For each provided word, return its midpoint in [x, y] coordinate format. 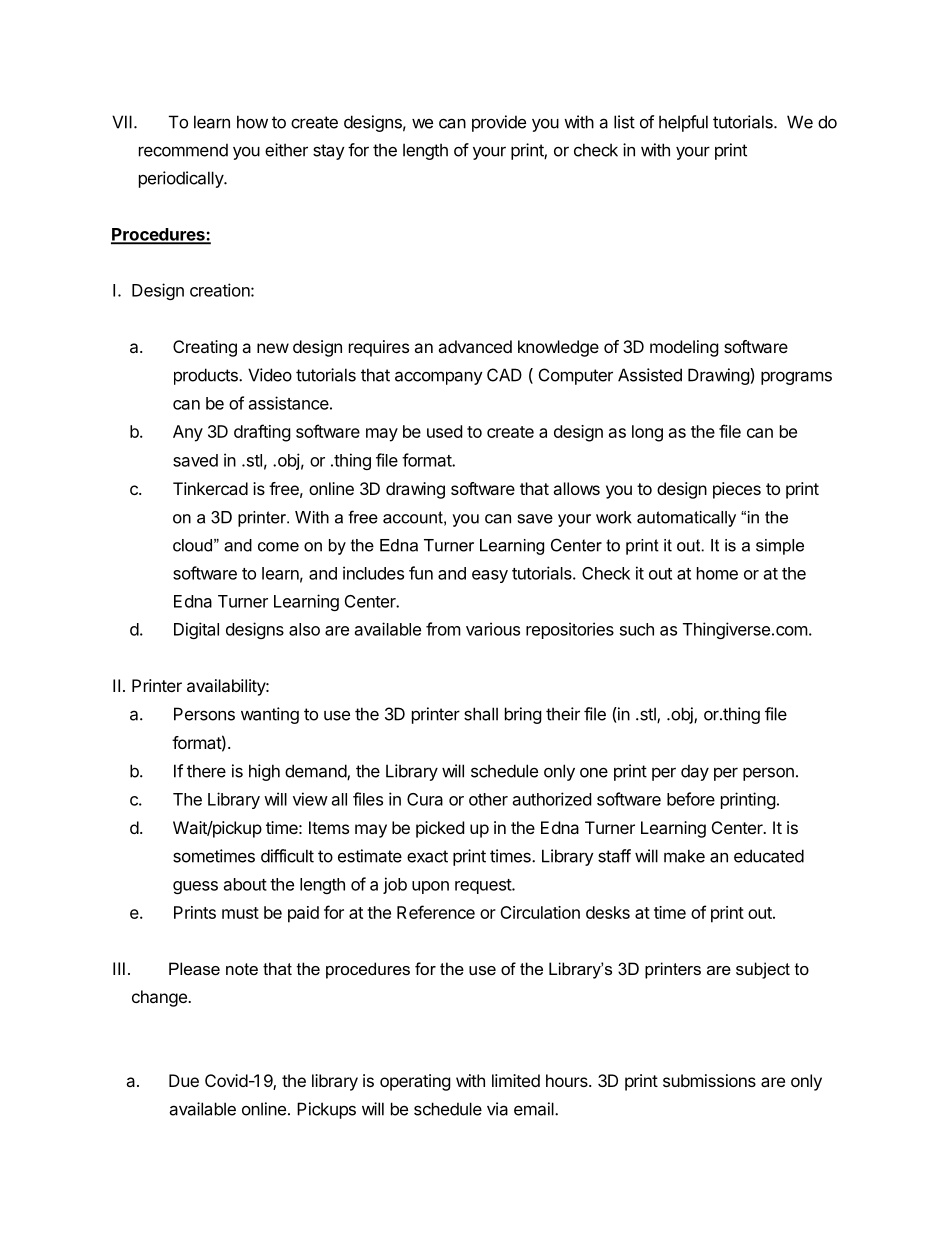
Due [184, 1080]
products [207, 376]
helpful [683, 123]
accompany [439, 378]
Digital [196, 630]
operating [415, 1082]
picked [440, 829]
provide [499, 123]
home [717, 573]
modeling [684, 348]
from [443, 629]
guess [195, 887]
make [684, 856]
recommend [183, 150]
